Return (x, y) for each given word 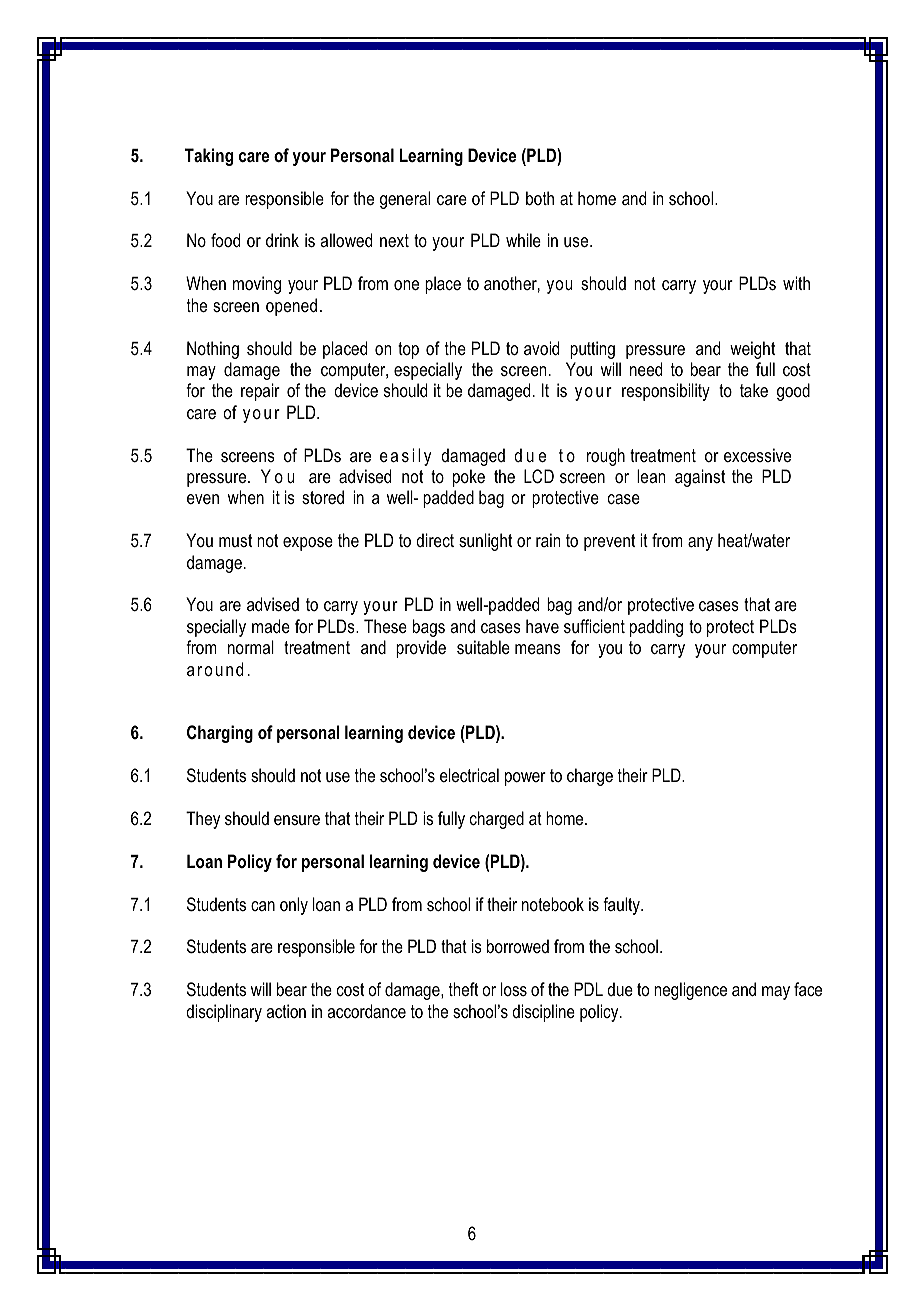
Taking (209, 157)
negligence (690, 991)
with (796, 283)
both (540, 198)
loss (514, 989)
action (286, 1011)
